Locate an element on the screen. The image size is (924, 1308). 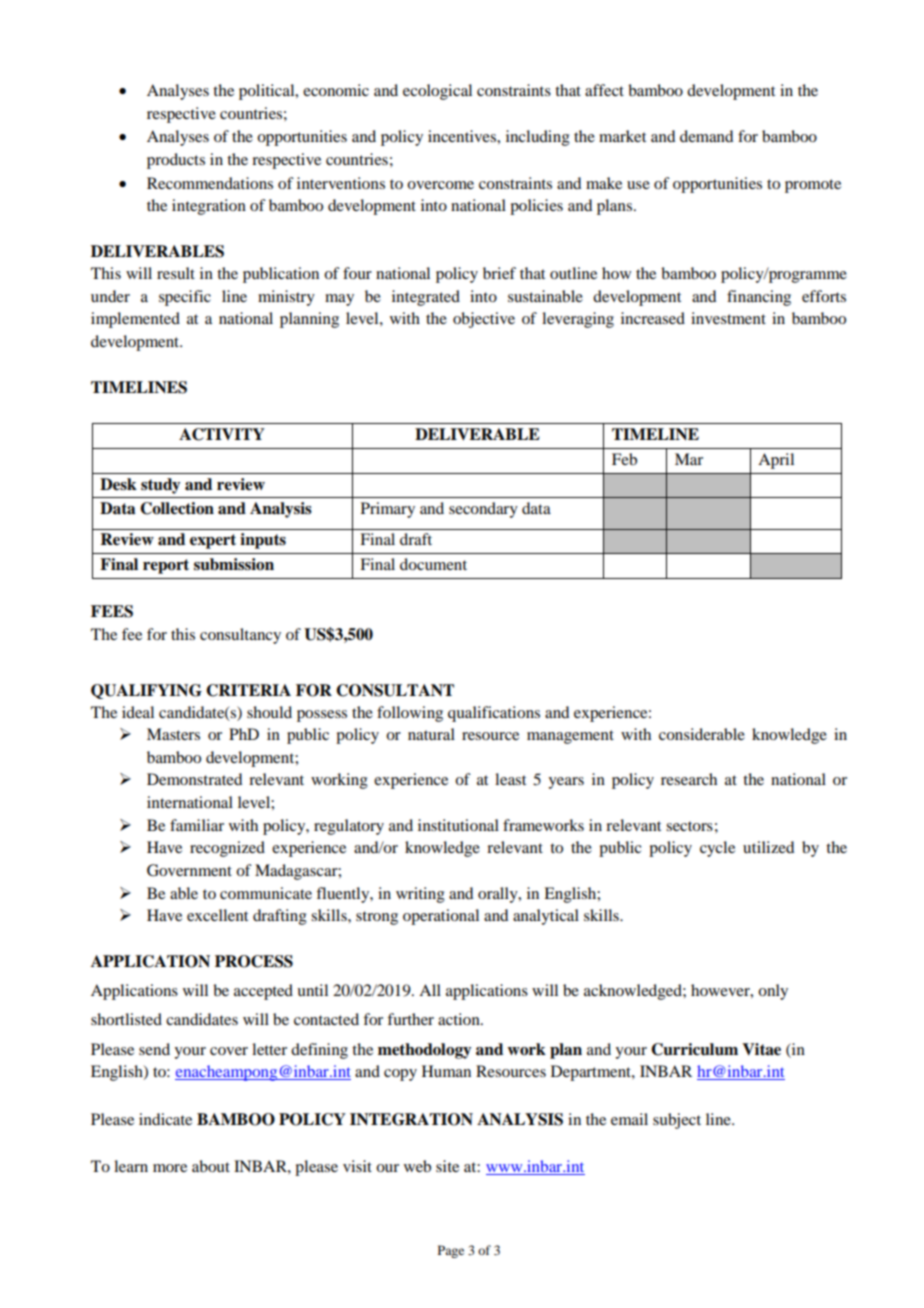
products is located at coordinates (176, 161).
